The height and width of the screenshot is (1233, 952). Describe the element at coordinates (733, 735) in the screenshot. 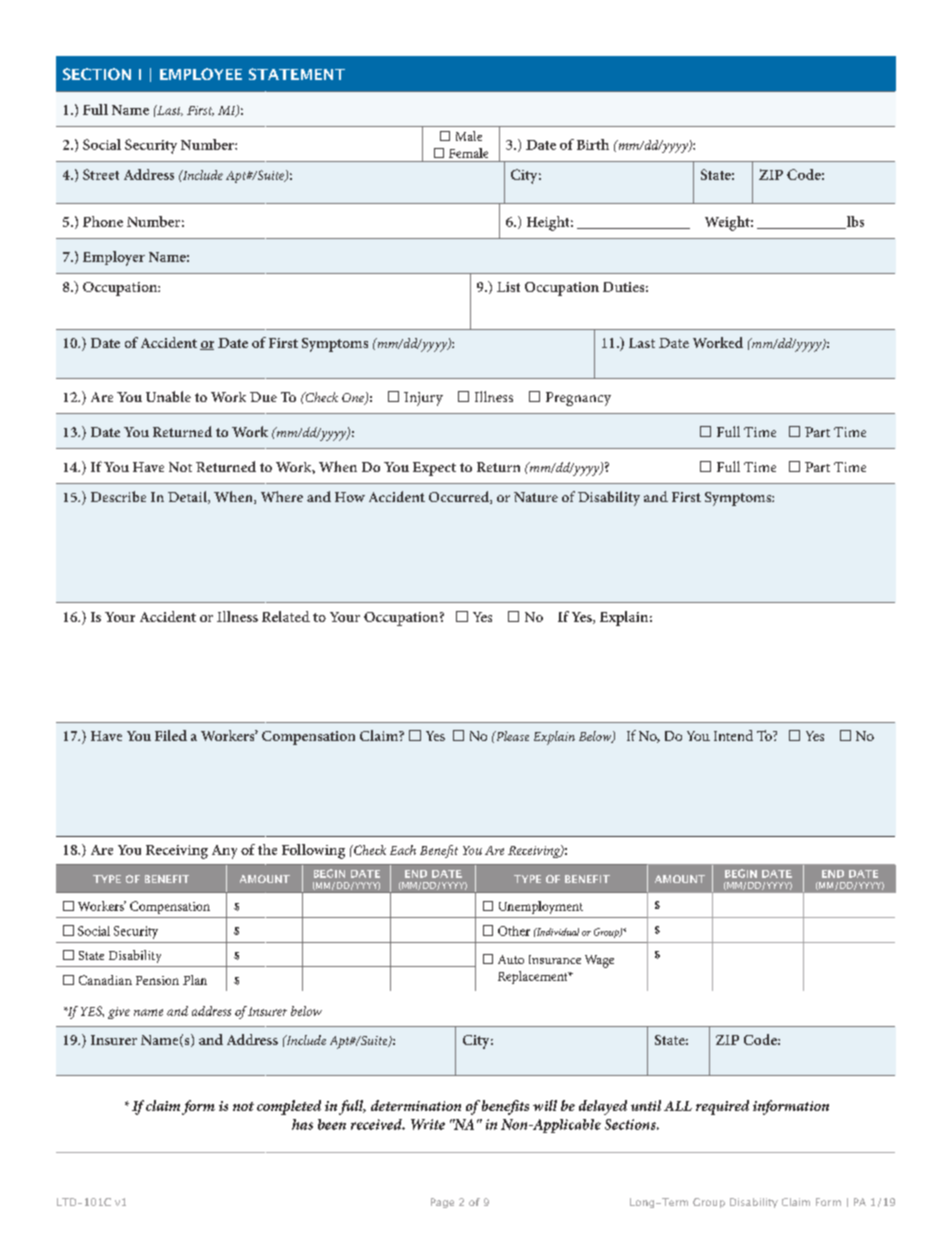

I see `Intend` at that location.
